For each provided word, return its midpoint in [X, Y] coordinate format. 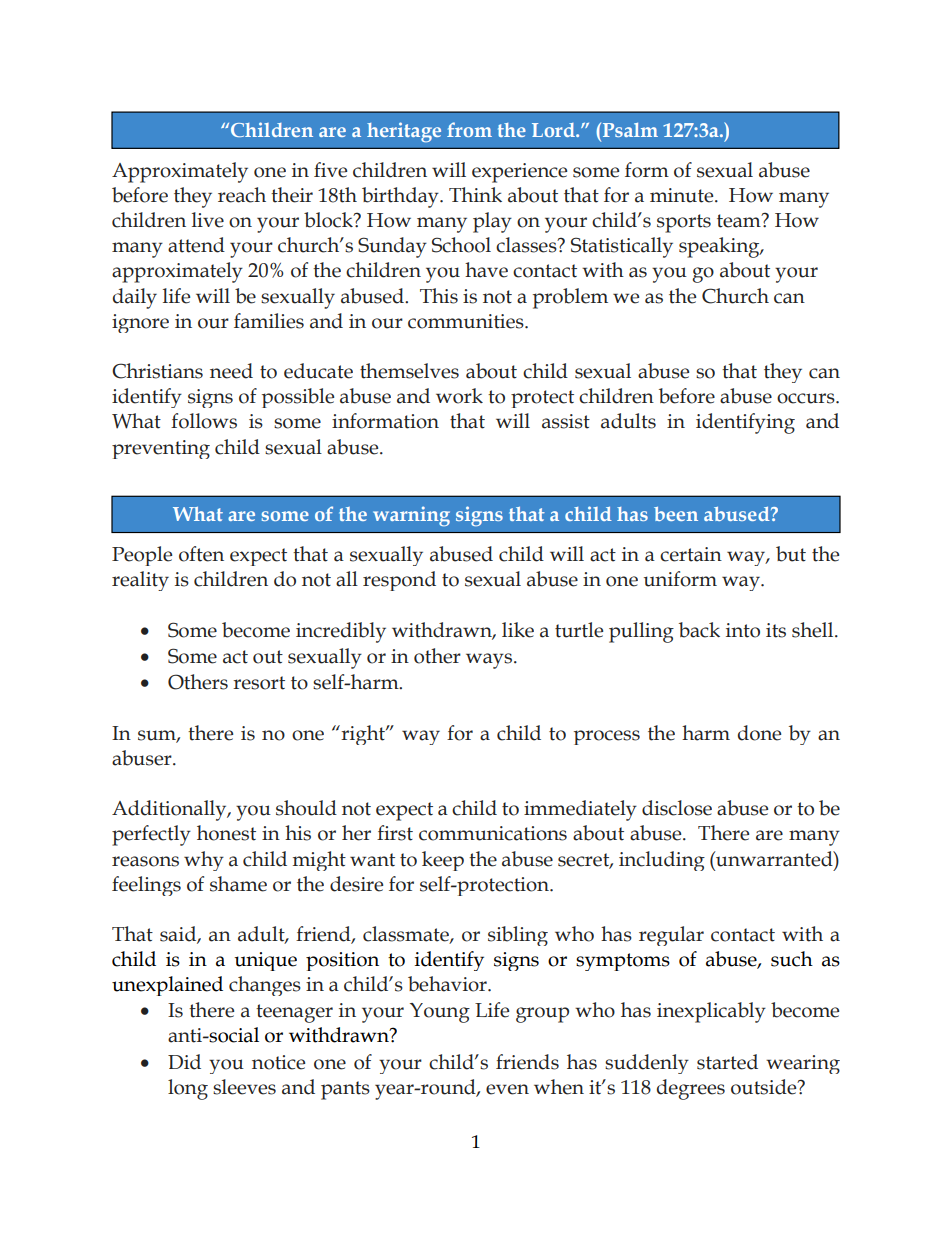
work [459, 396]
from [469, 129]
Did [184, 1062]
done [759, 733]
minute [683, 195]
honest [226, 833]
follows [204, 421]
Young [440, 1013]
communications [493, 833]
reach [242, 195]
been [676, 514]
